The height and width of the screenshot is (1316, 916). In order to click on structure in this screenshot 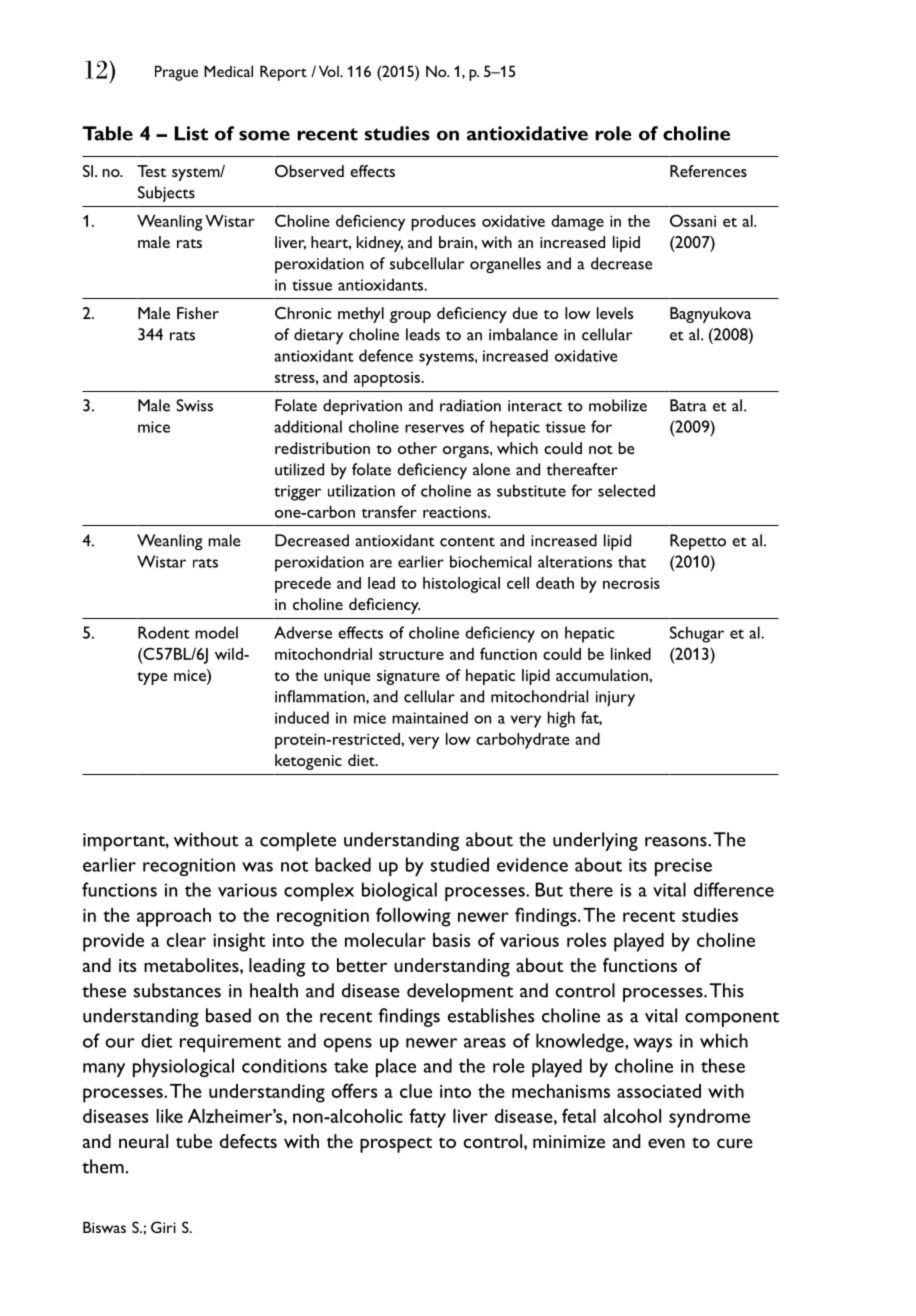, I will do `click(411, 655)`.
